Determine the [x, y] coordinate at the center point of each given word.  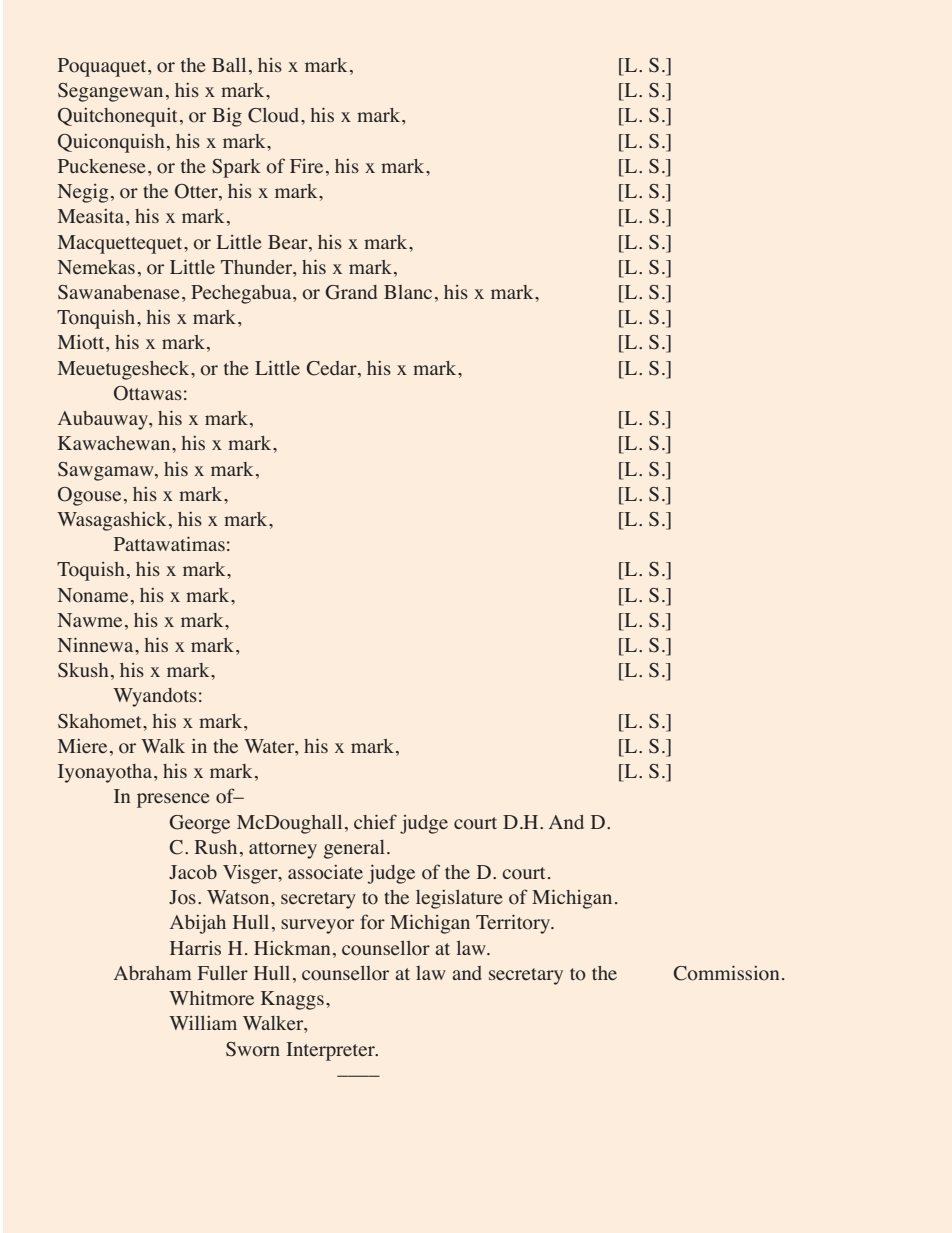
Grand [351, 292]
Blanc [408, 292]
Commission [726, 973]
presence [173, 800]
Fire [306, 166]
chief [375, 821]
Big [227, 117]
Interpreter [331, 1051]
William [203, 1022]
